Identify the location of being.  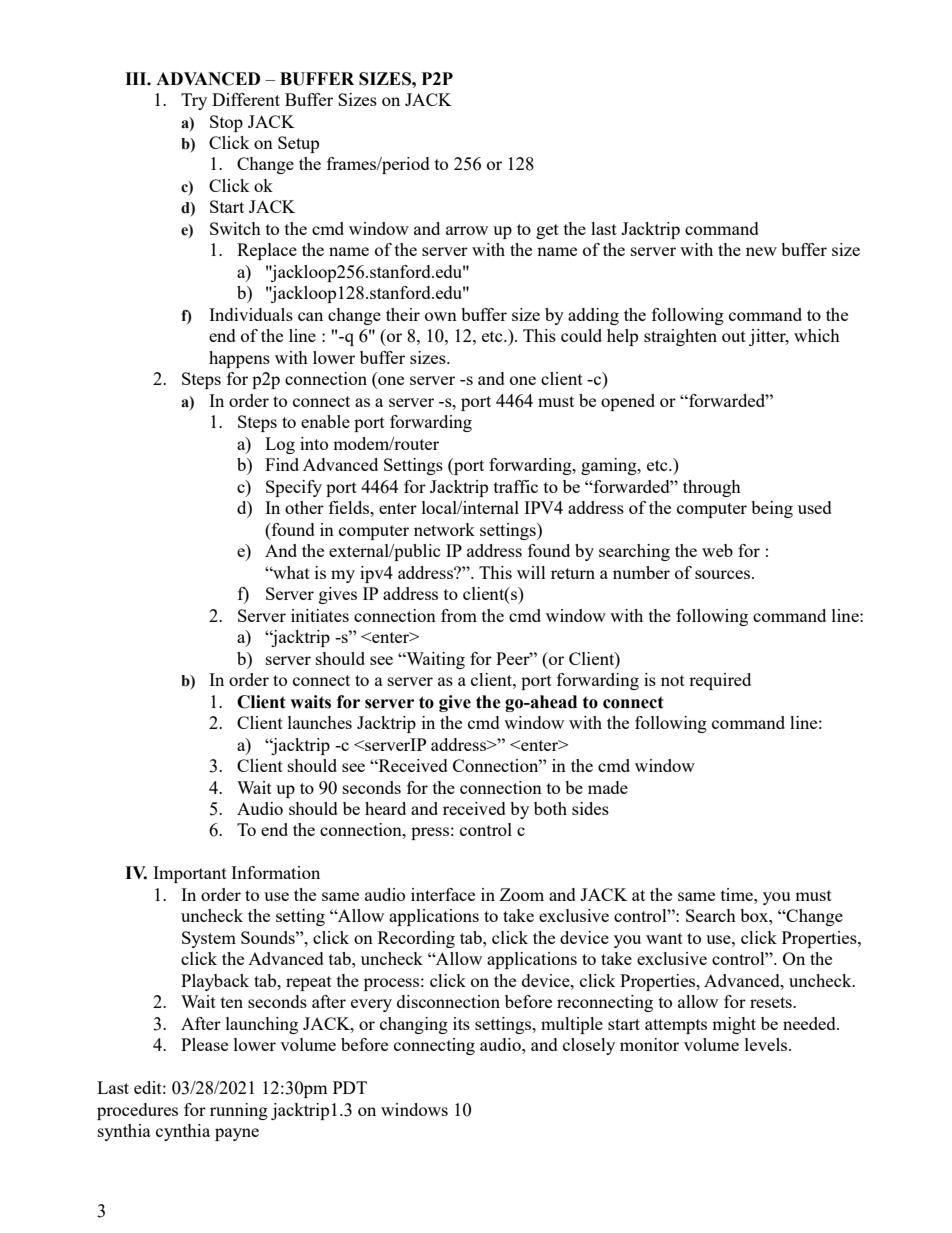
(772, 509).
